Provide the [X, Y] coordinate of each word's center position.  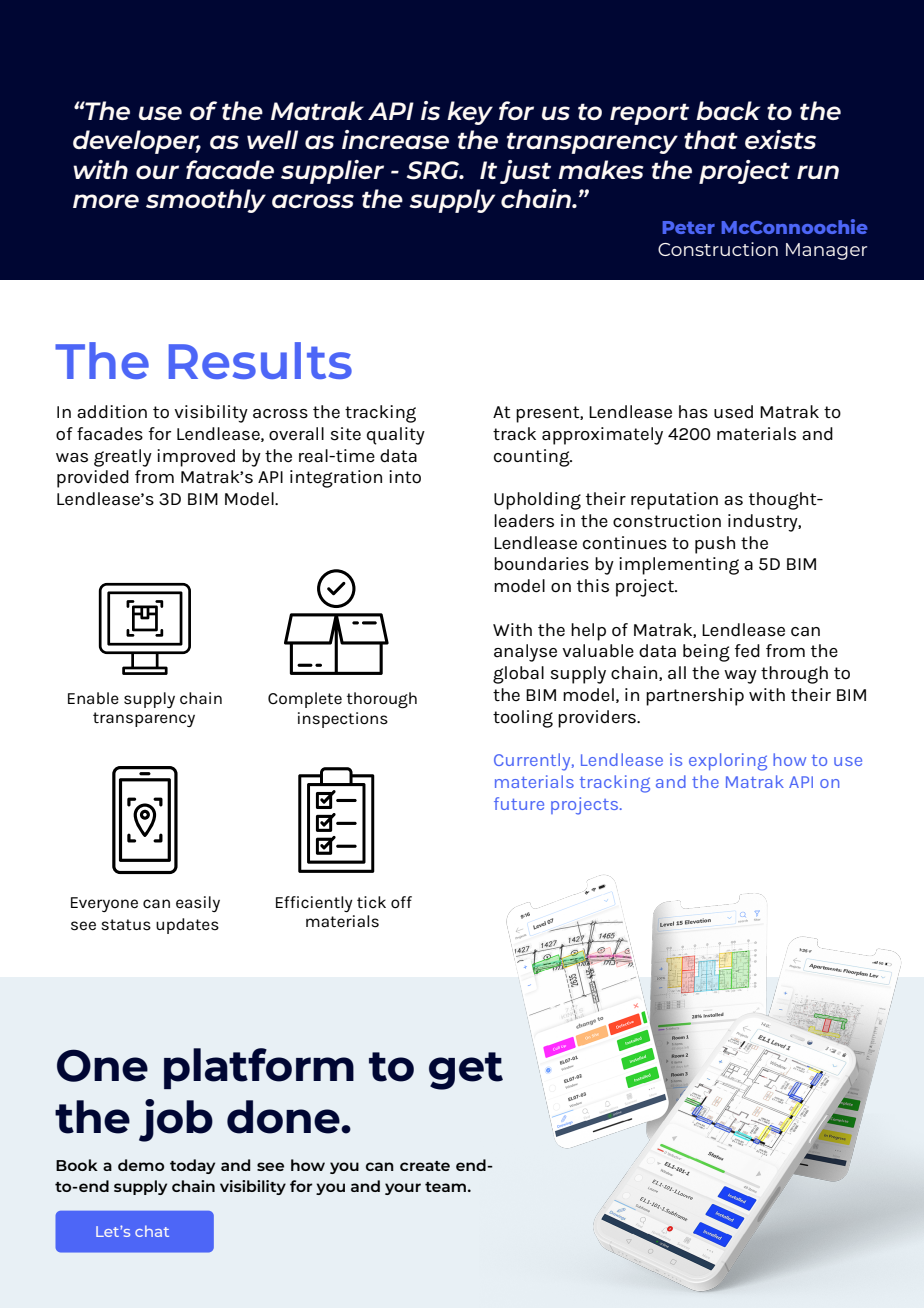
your [403, 1189]
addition [112, 412]
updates [187, 926]
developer [137, 142]
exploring [728, 762]
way [740, 677]
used [733, 412]
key [470, 113]
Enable [93, 698]
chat [152, 1231]
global [518, 675]
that [711, 139]
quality [396, 436]
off [401, 902]
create [425, 1166]
